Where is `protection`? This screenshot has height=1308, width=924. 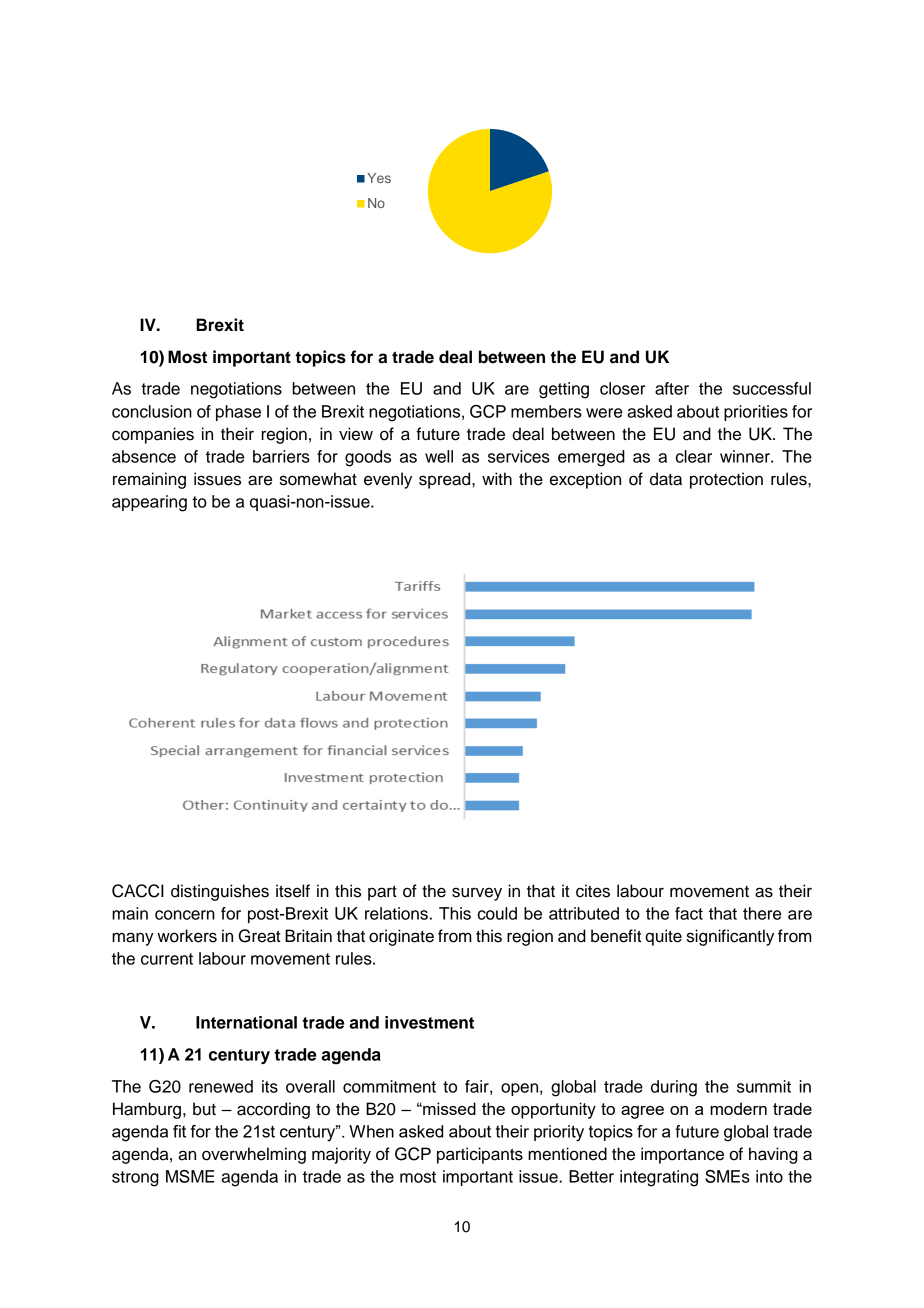 protection is located at coordinates (726, 480).
